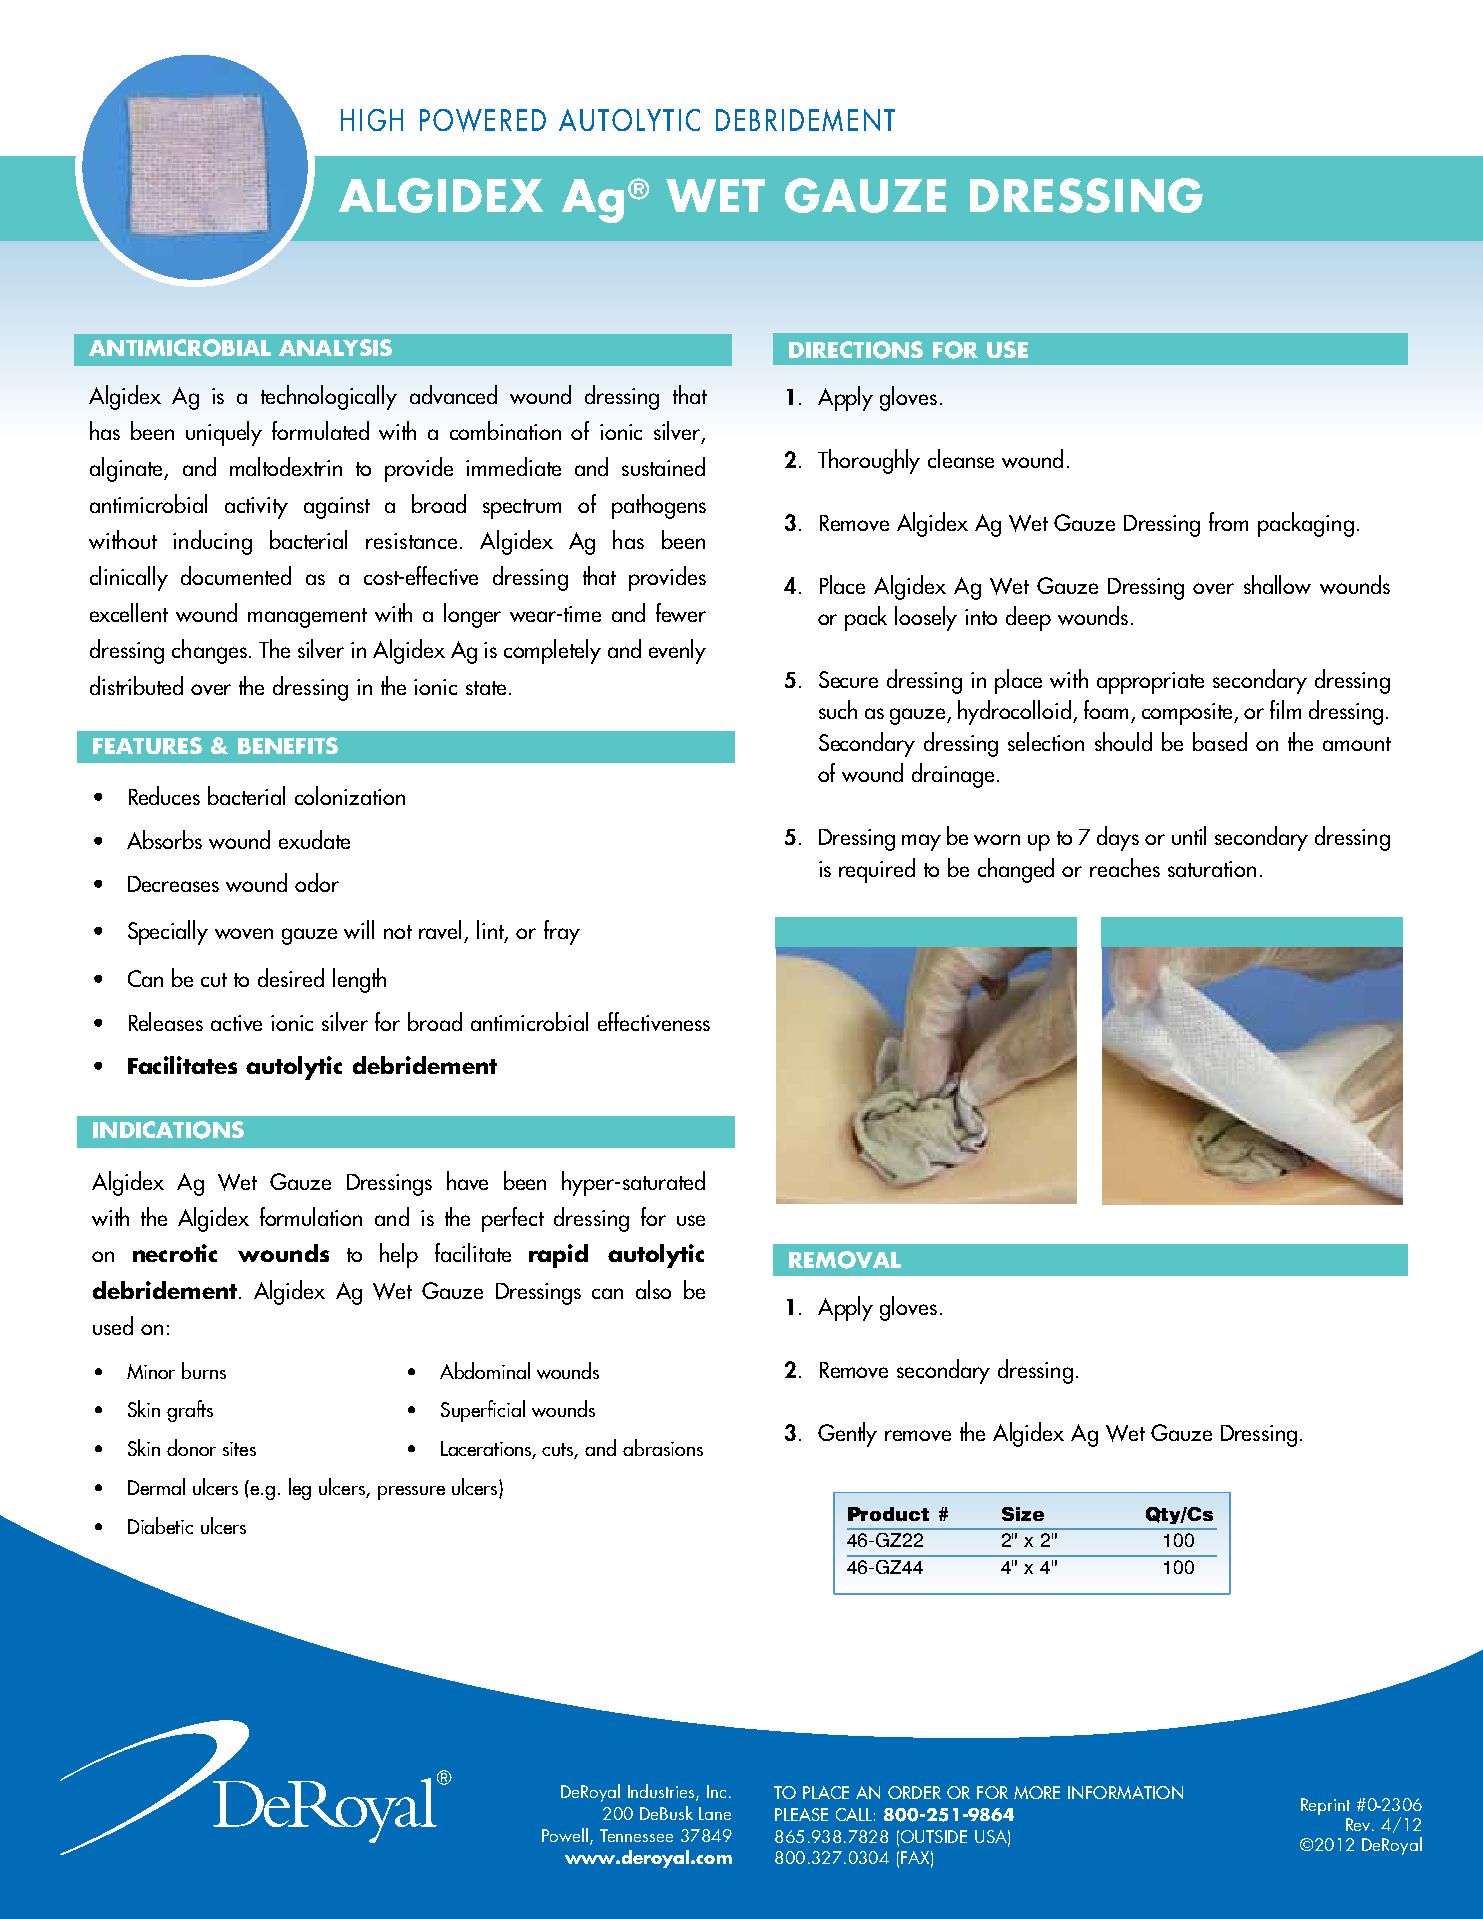 The image size is (1483, 1919). Describe the element at coordinates (483, 120) in the page. I see `powered` at that location.
